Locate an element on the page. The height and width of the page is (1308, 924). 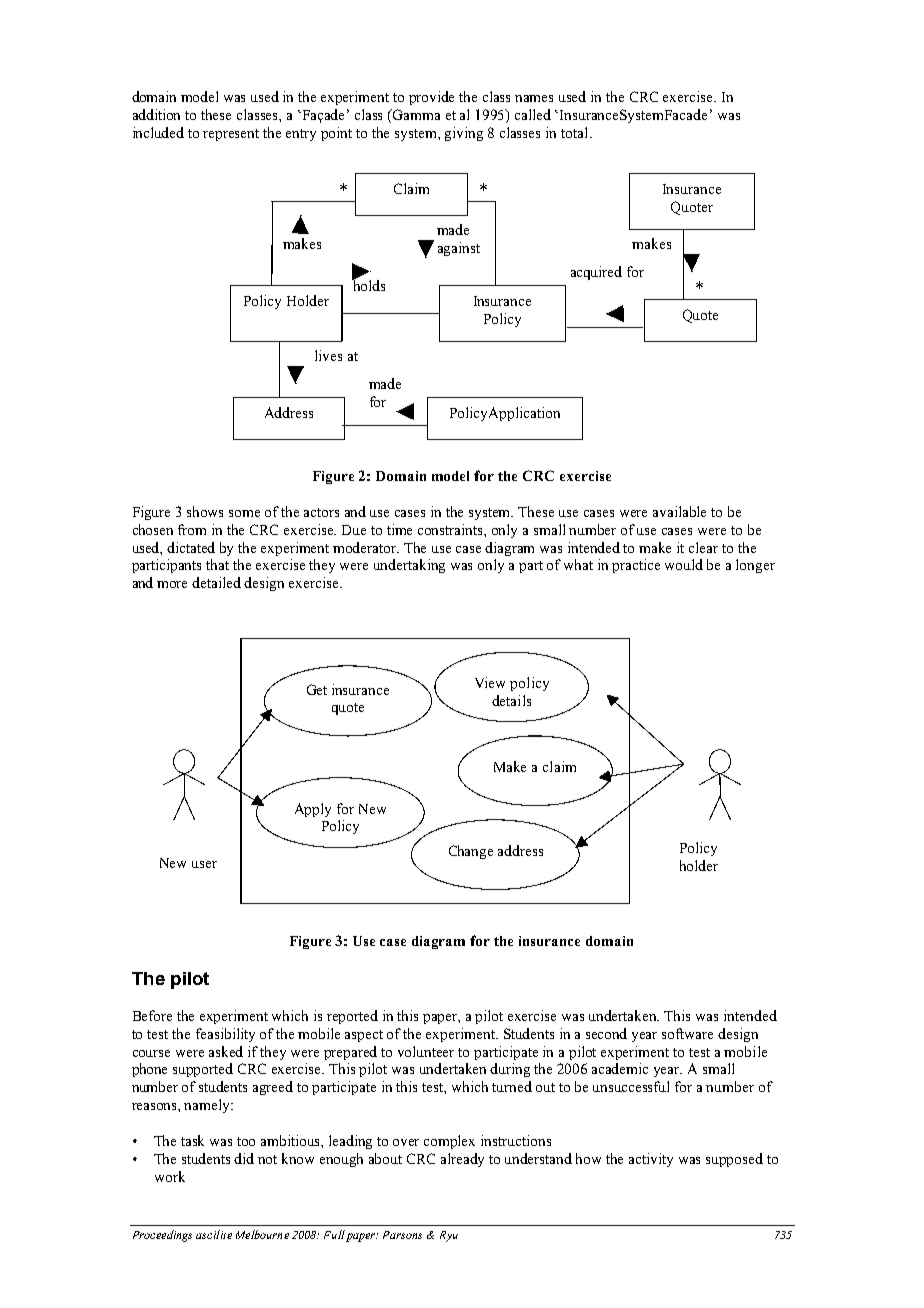
giving is located at coordinates (464, 134).
